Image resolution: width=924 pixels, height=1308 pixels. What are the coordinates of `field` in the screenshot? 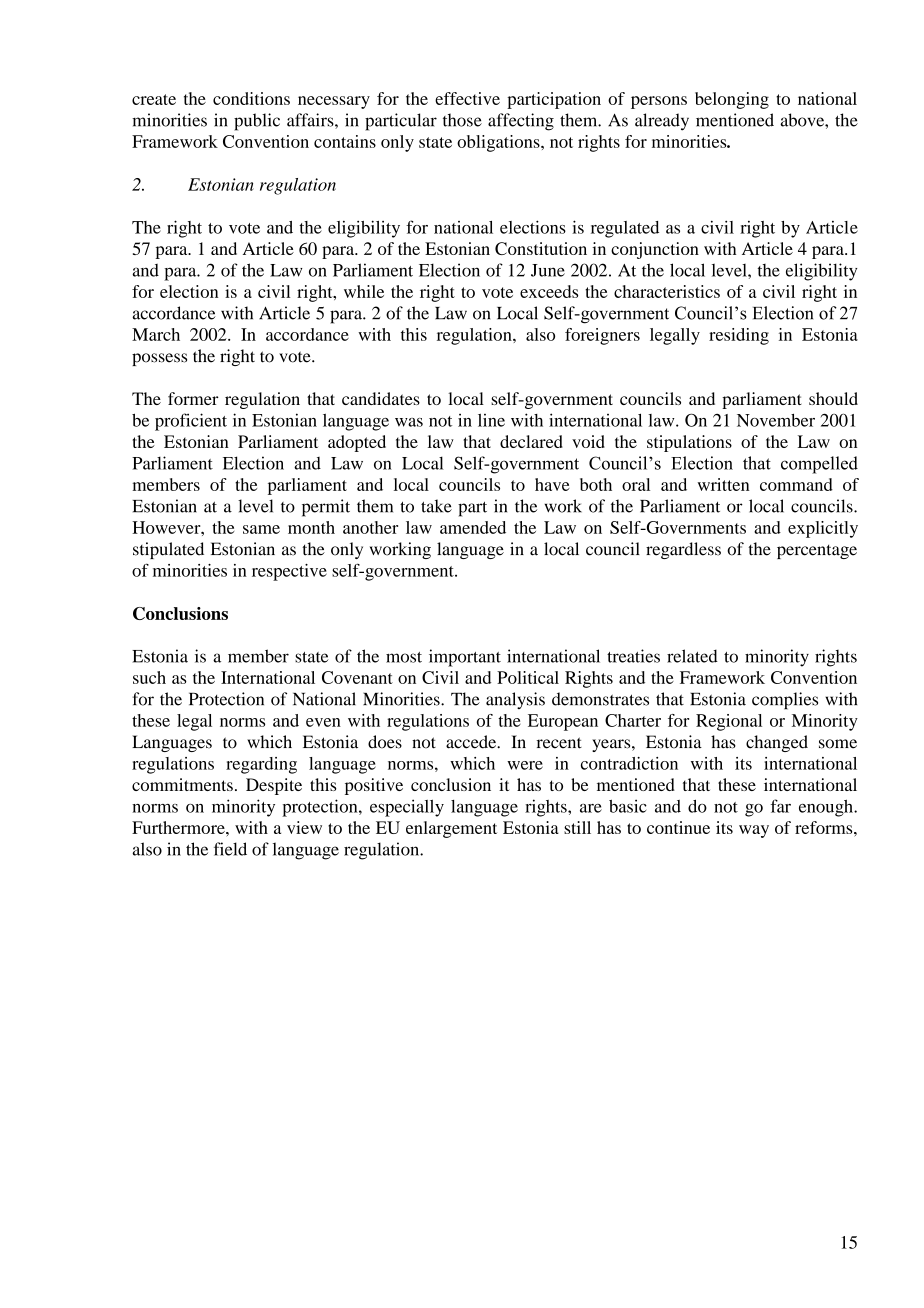 It's located at (230, 849).
